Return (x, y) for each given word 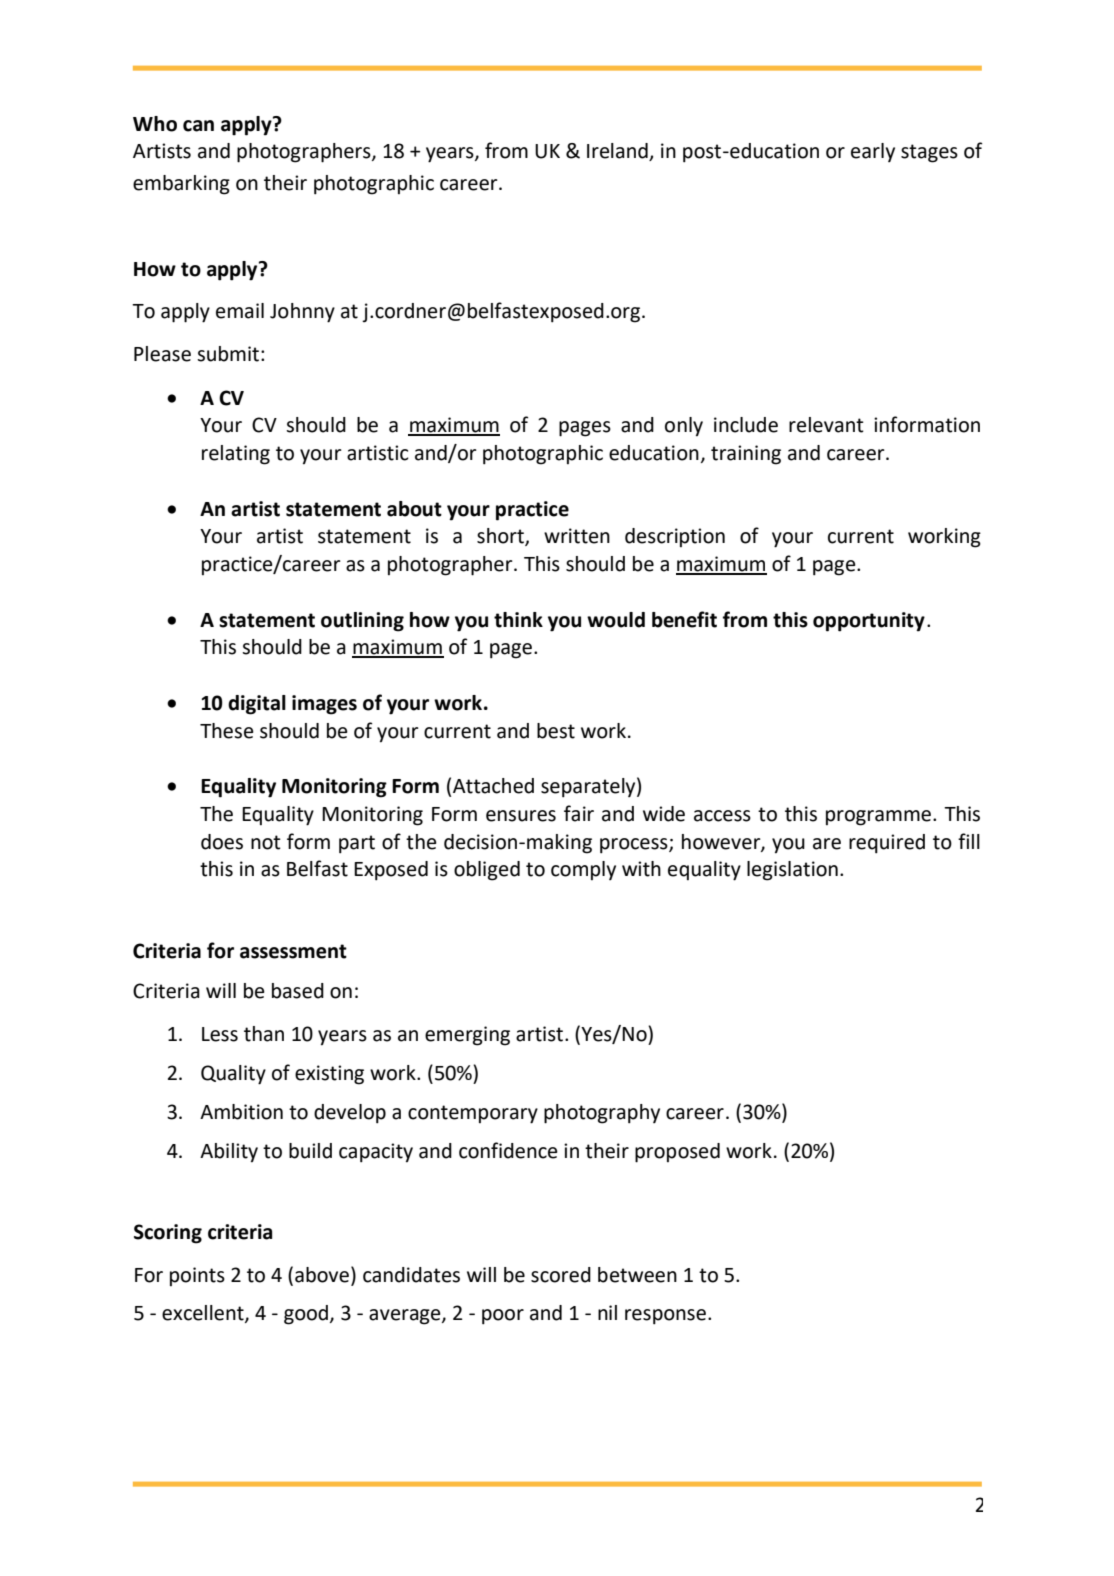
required (887, 844)
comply (583, 870)
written (577, 536)
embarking (181, 185)
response (665, 1317)
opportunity (869, 622)
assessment (293, 951)
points (197, 1276)
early (873, 152)
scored (561, 1275)
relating (236, 455)
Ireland (618, 152)
